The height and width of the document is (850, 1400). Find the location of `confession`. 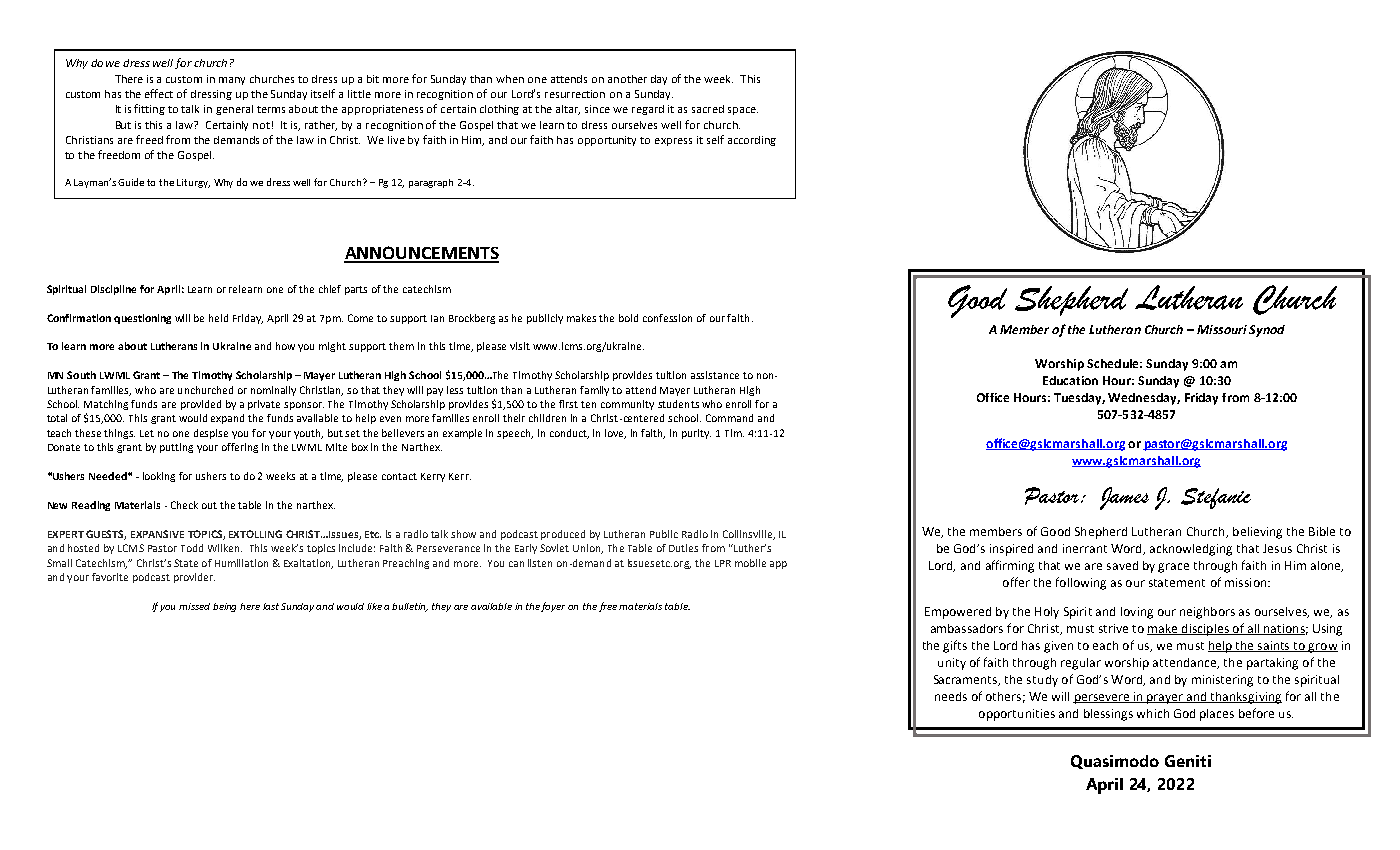

confession is located at coordinates (667, 318).
